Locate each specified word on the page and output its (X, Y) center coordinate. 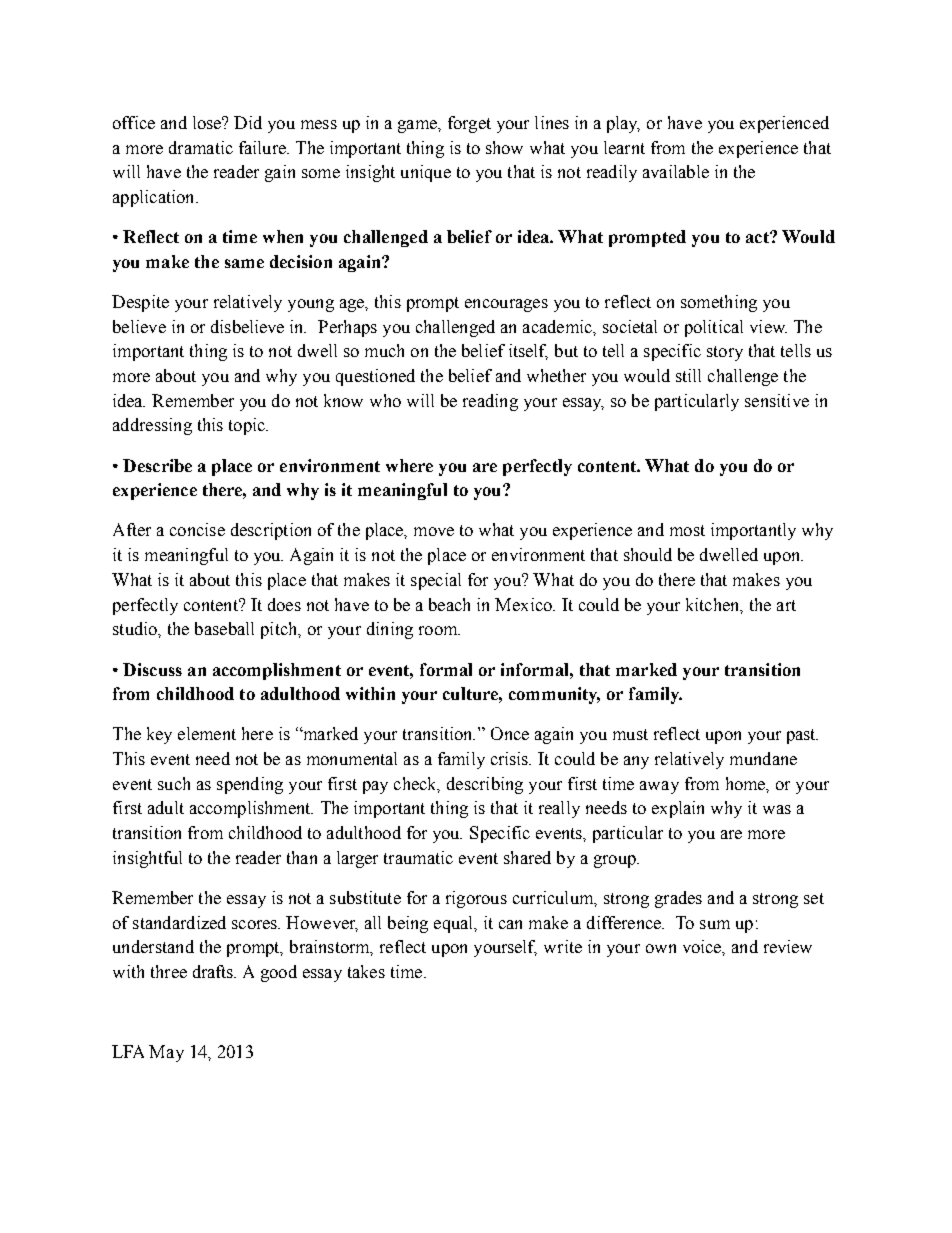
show (504, 147)
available (676, 171)
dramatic (201, 147)
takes (366, 971)
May (166, 1053)
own (661, 948)
